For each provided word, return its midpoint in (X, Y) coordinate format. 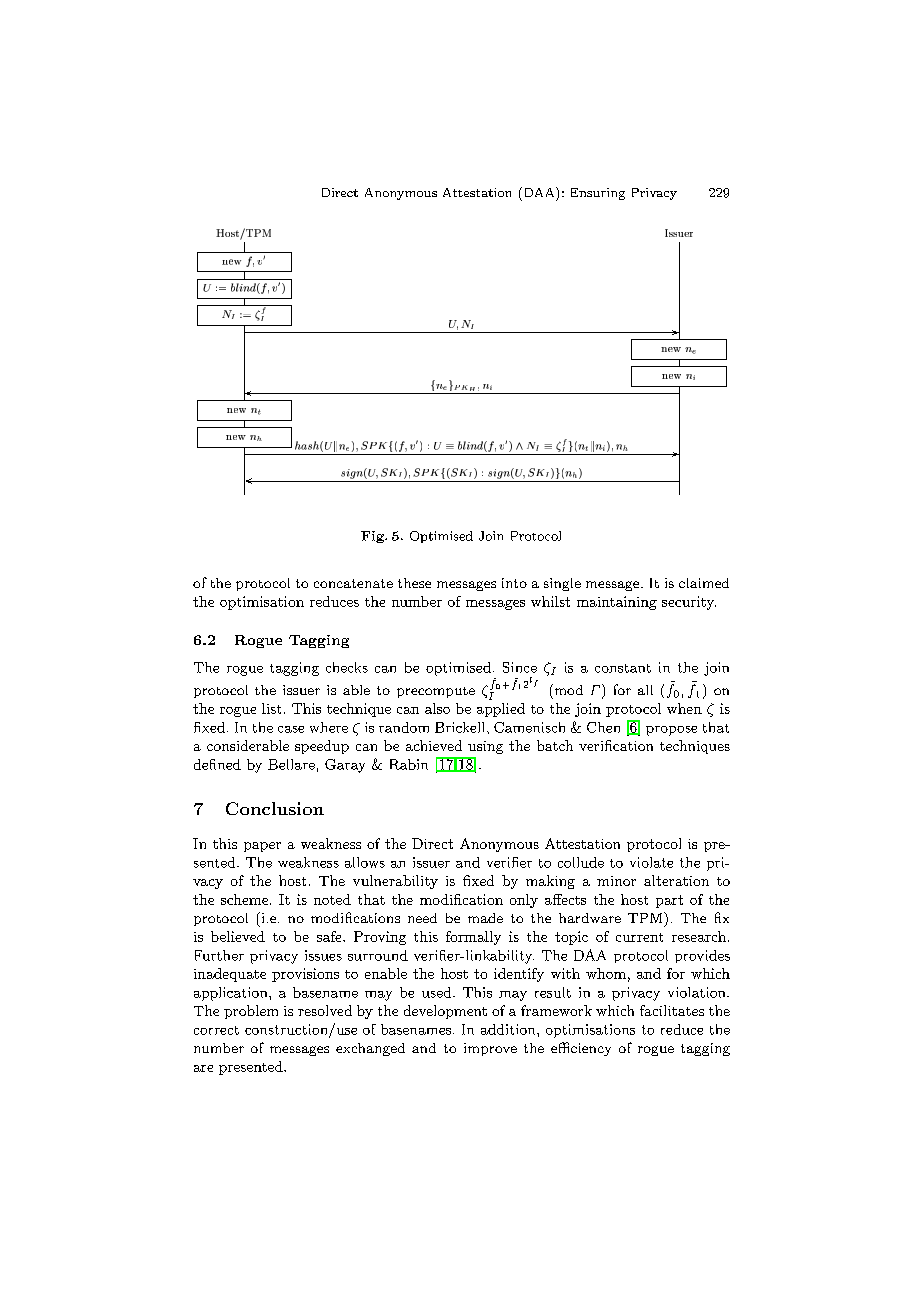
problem (251, 1012)
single (562, 584)
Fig (373, 537)
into (514, 583)
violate (651, 862)
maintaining (617, 603)
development (445, 1012)
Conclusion (275, 808)
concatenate (353, 583)
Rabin (409, 764)
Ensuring (598, 194)
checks (347, 667)
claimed (704, 583)
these (414, 583)
